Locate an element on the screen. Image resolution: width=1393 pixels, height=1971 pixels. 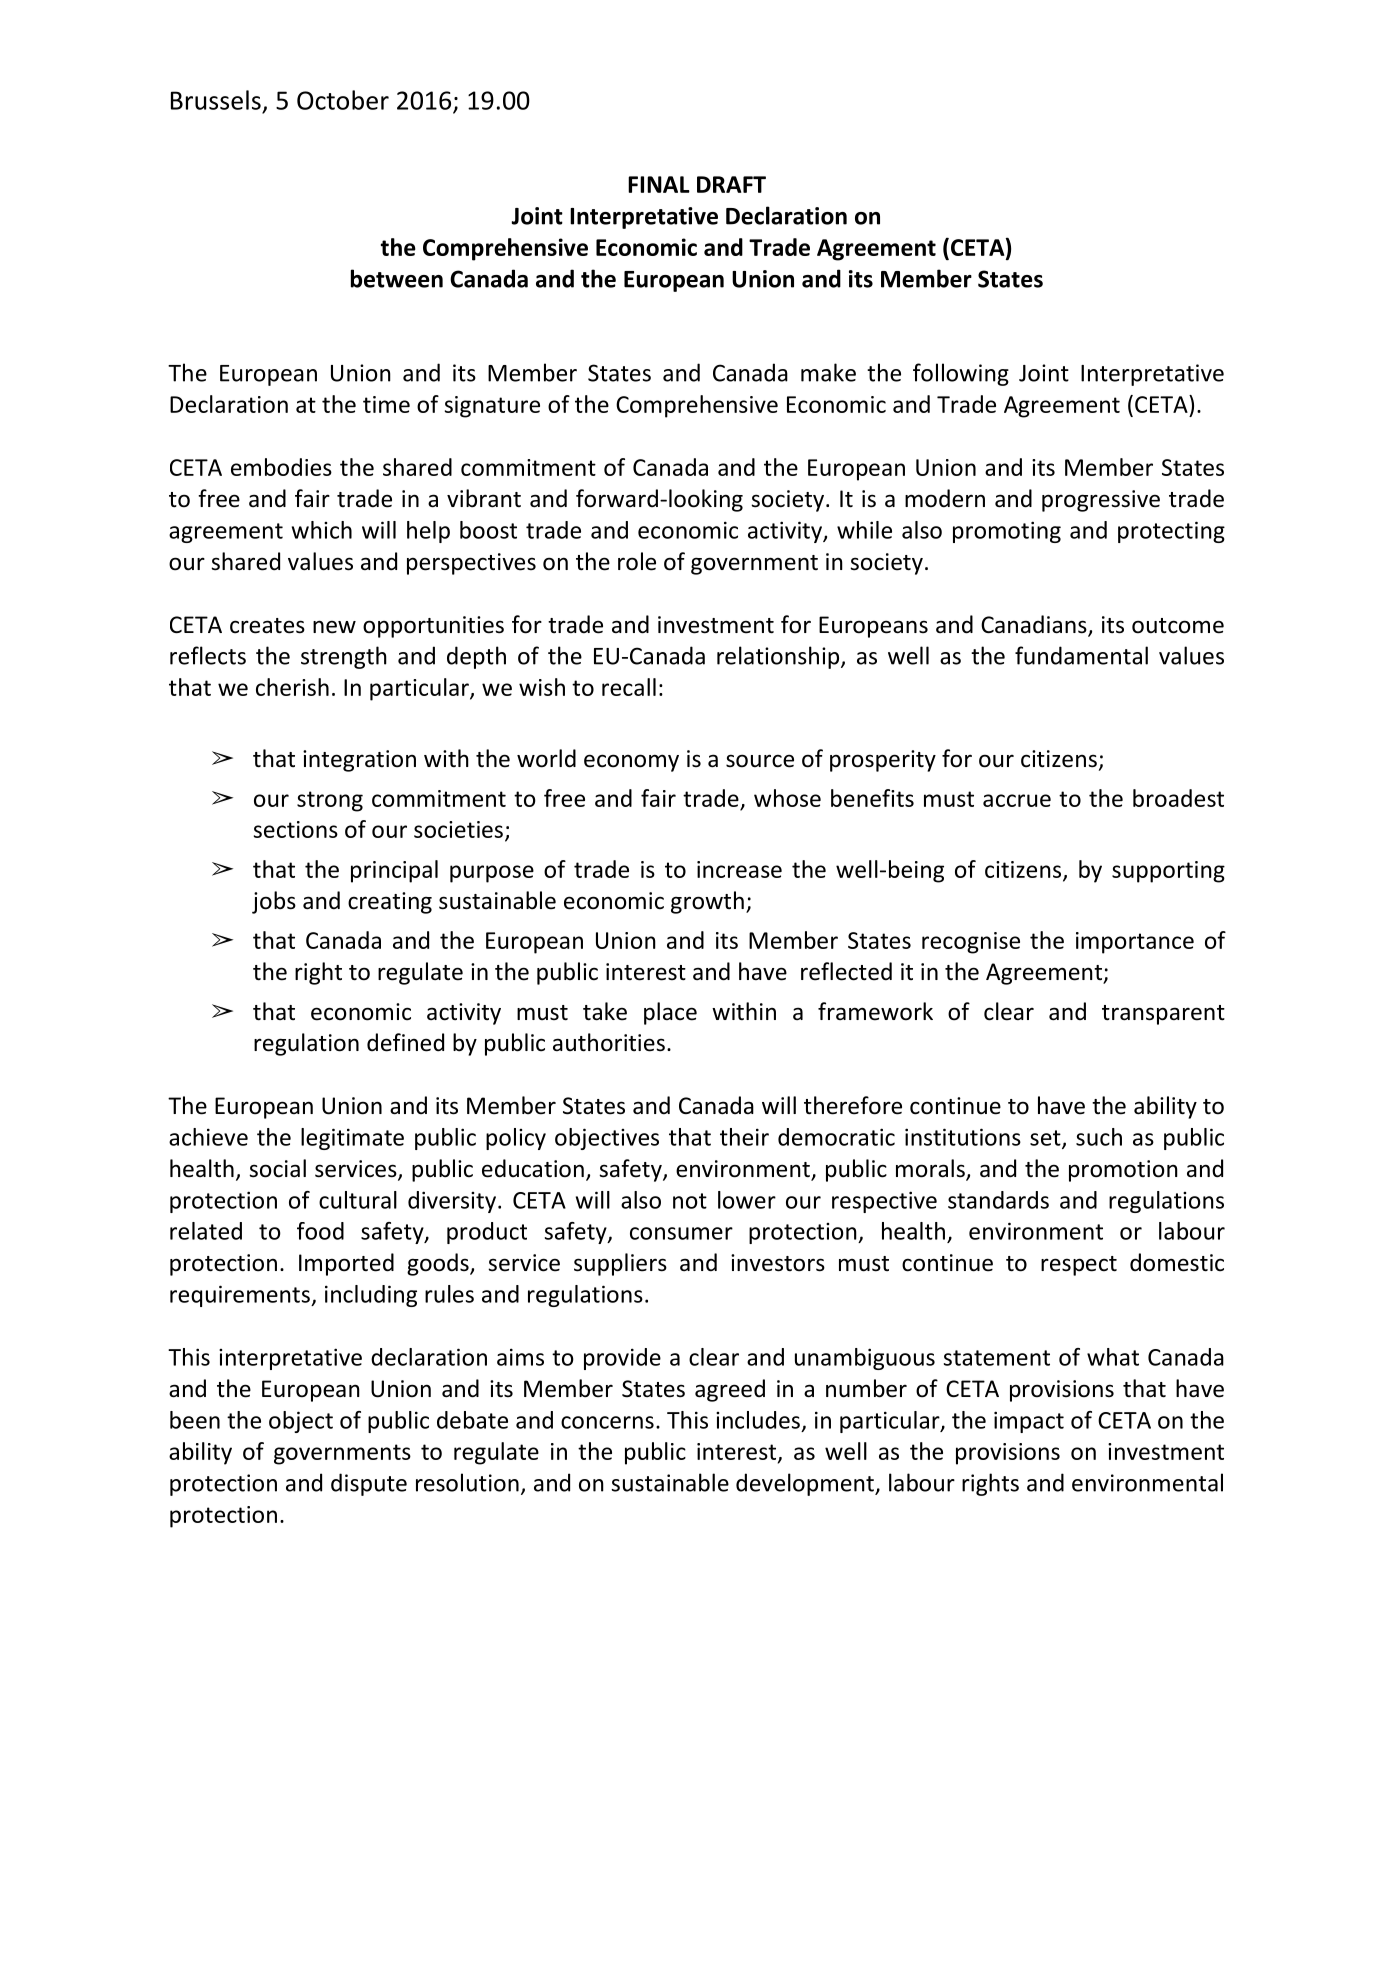
strong is located at coordinates (330, 801).
